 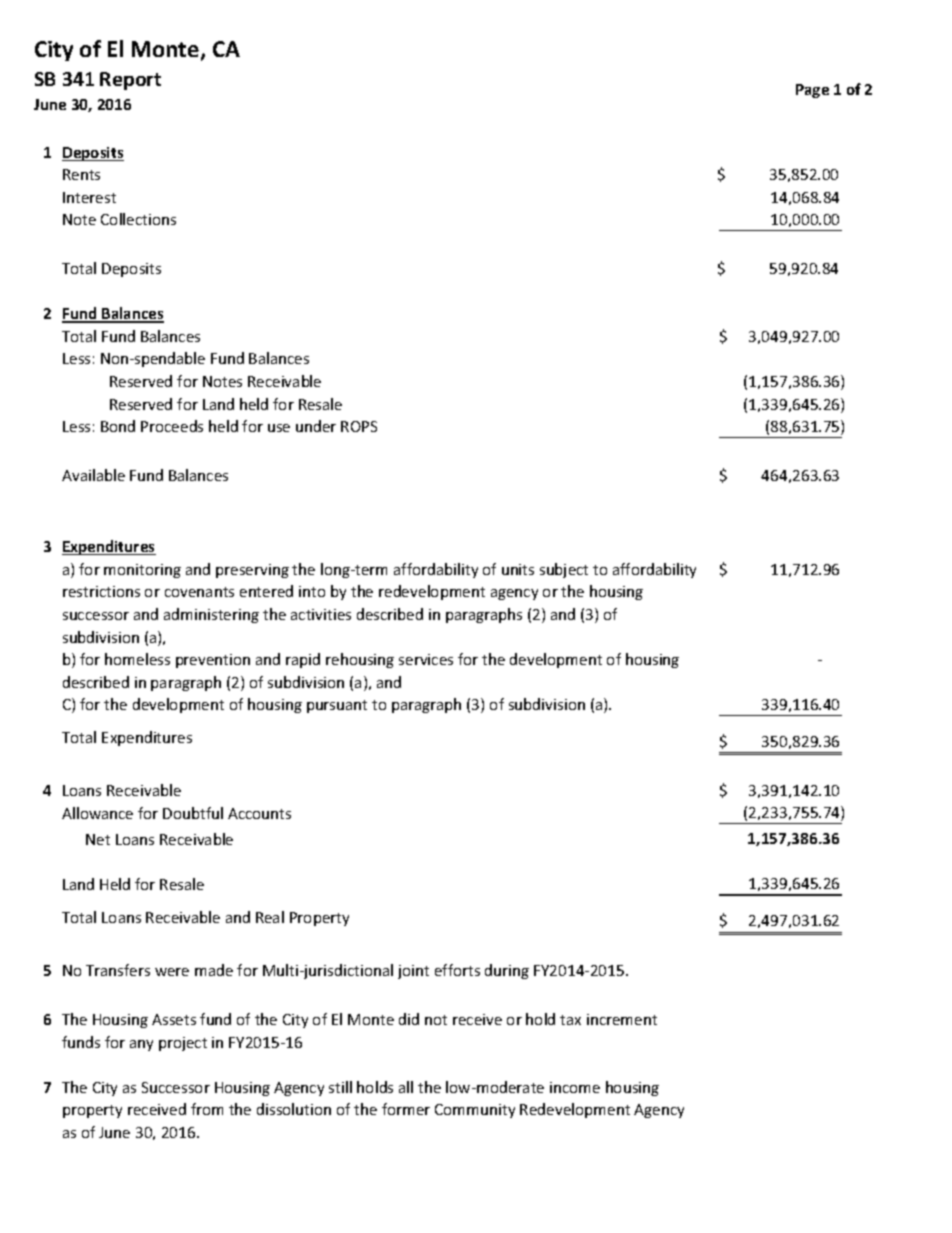 I want to click on project, so click(x=183, y=1044).
